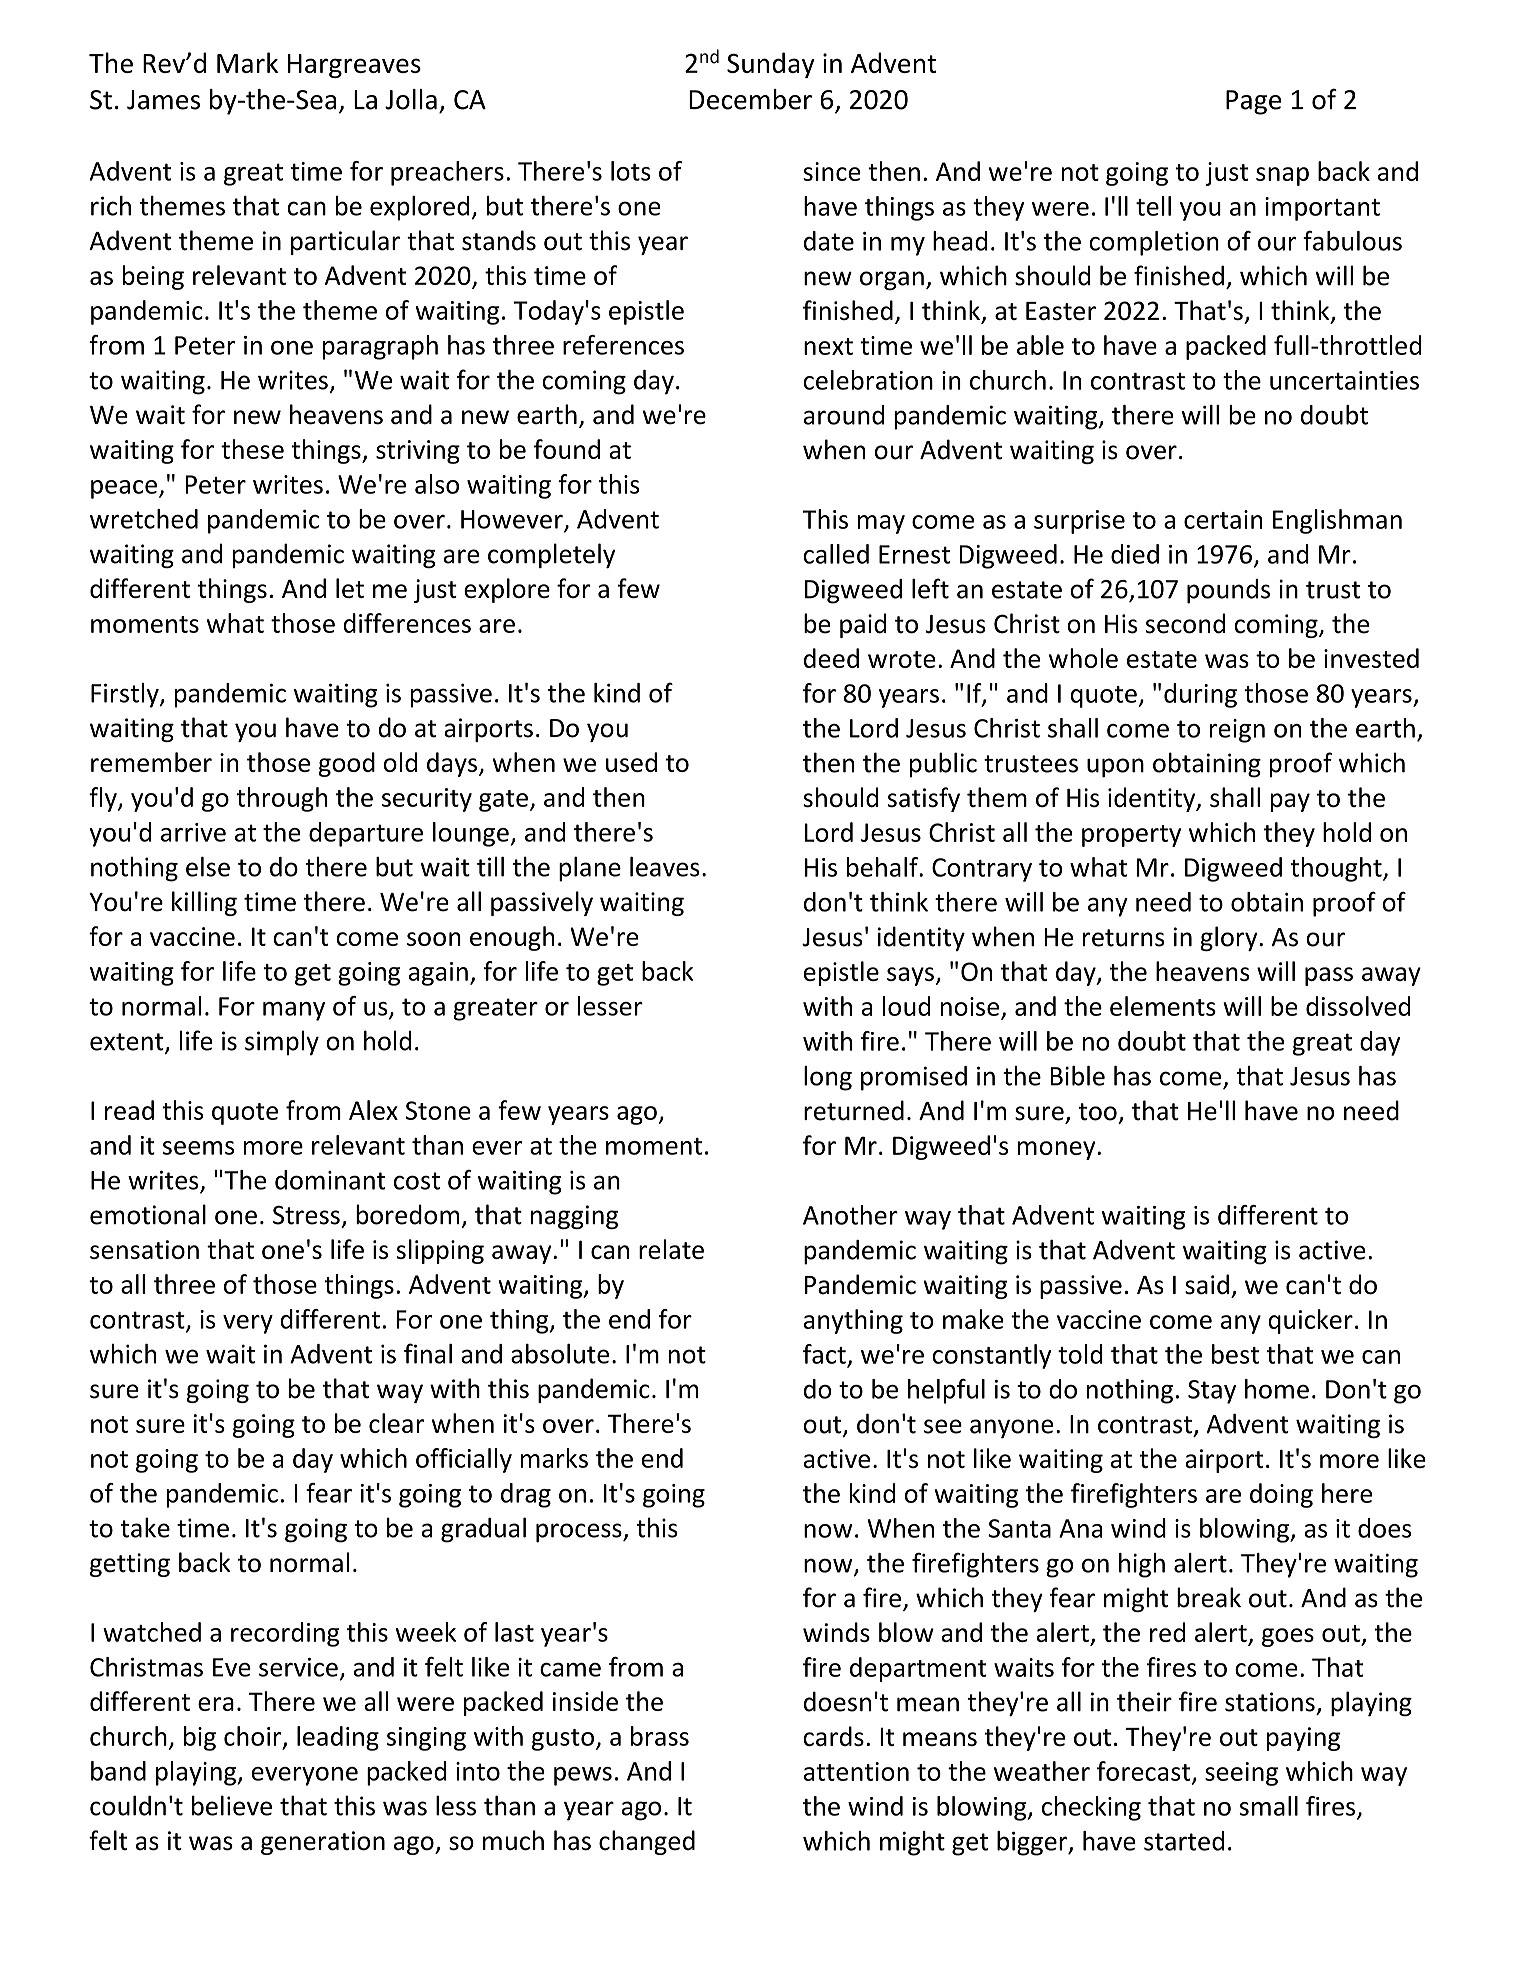 Image resolution: width=1516 pixels, height=1962 pixels. What do you see at coordinates (232, 1805) in the page?
I see `believe` at bounding box center [232, 1805].
